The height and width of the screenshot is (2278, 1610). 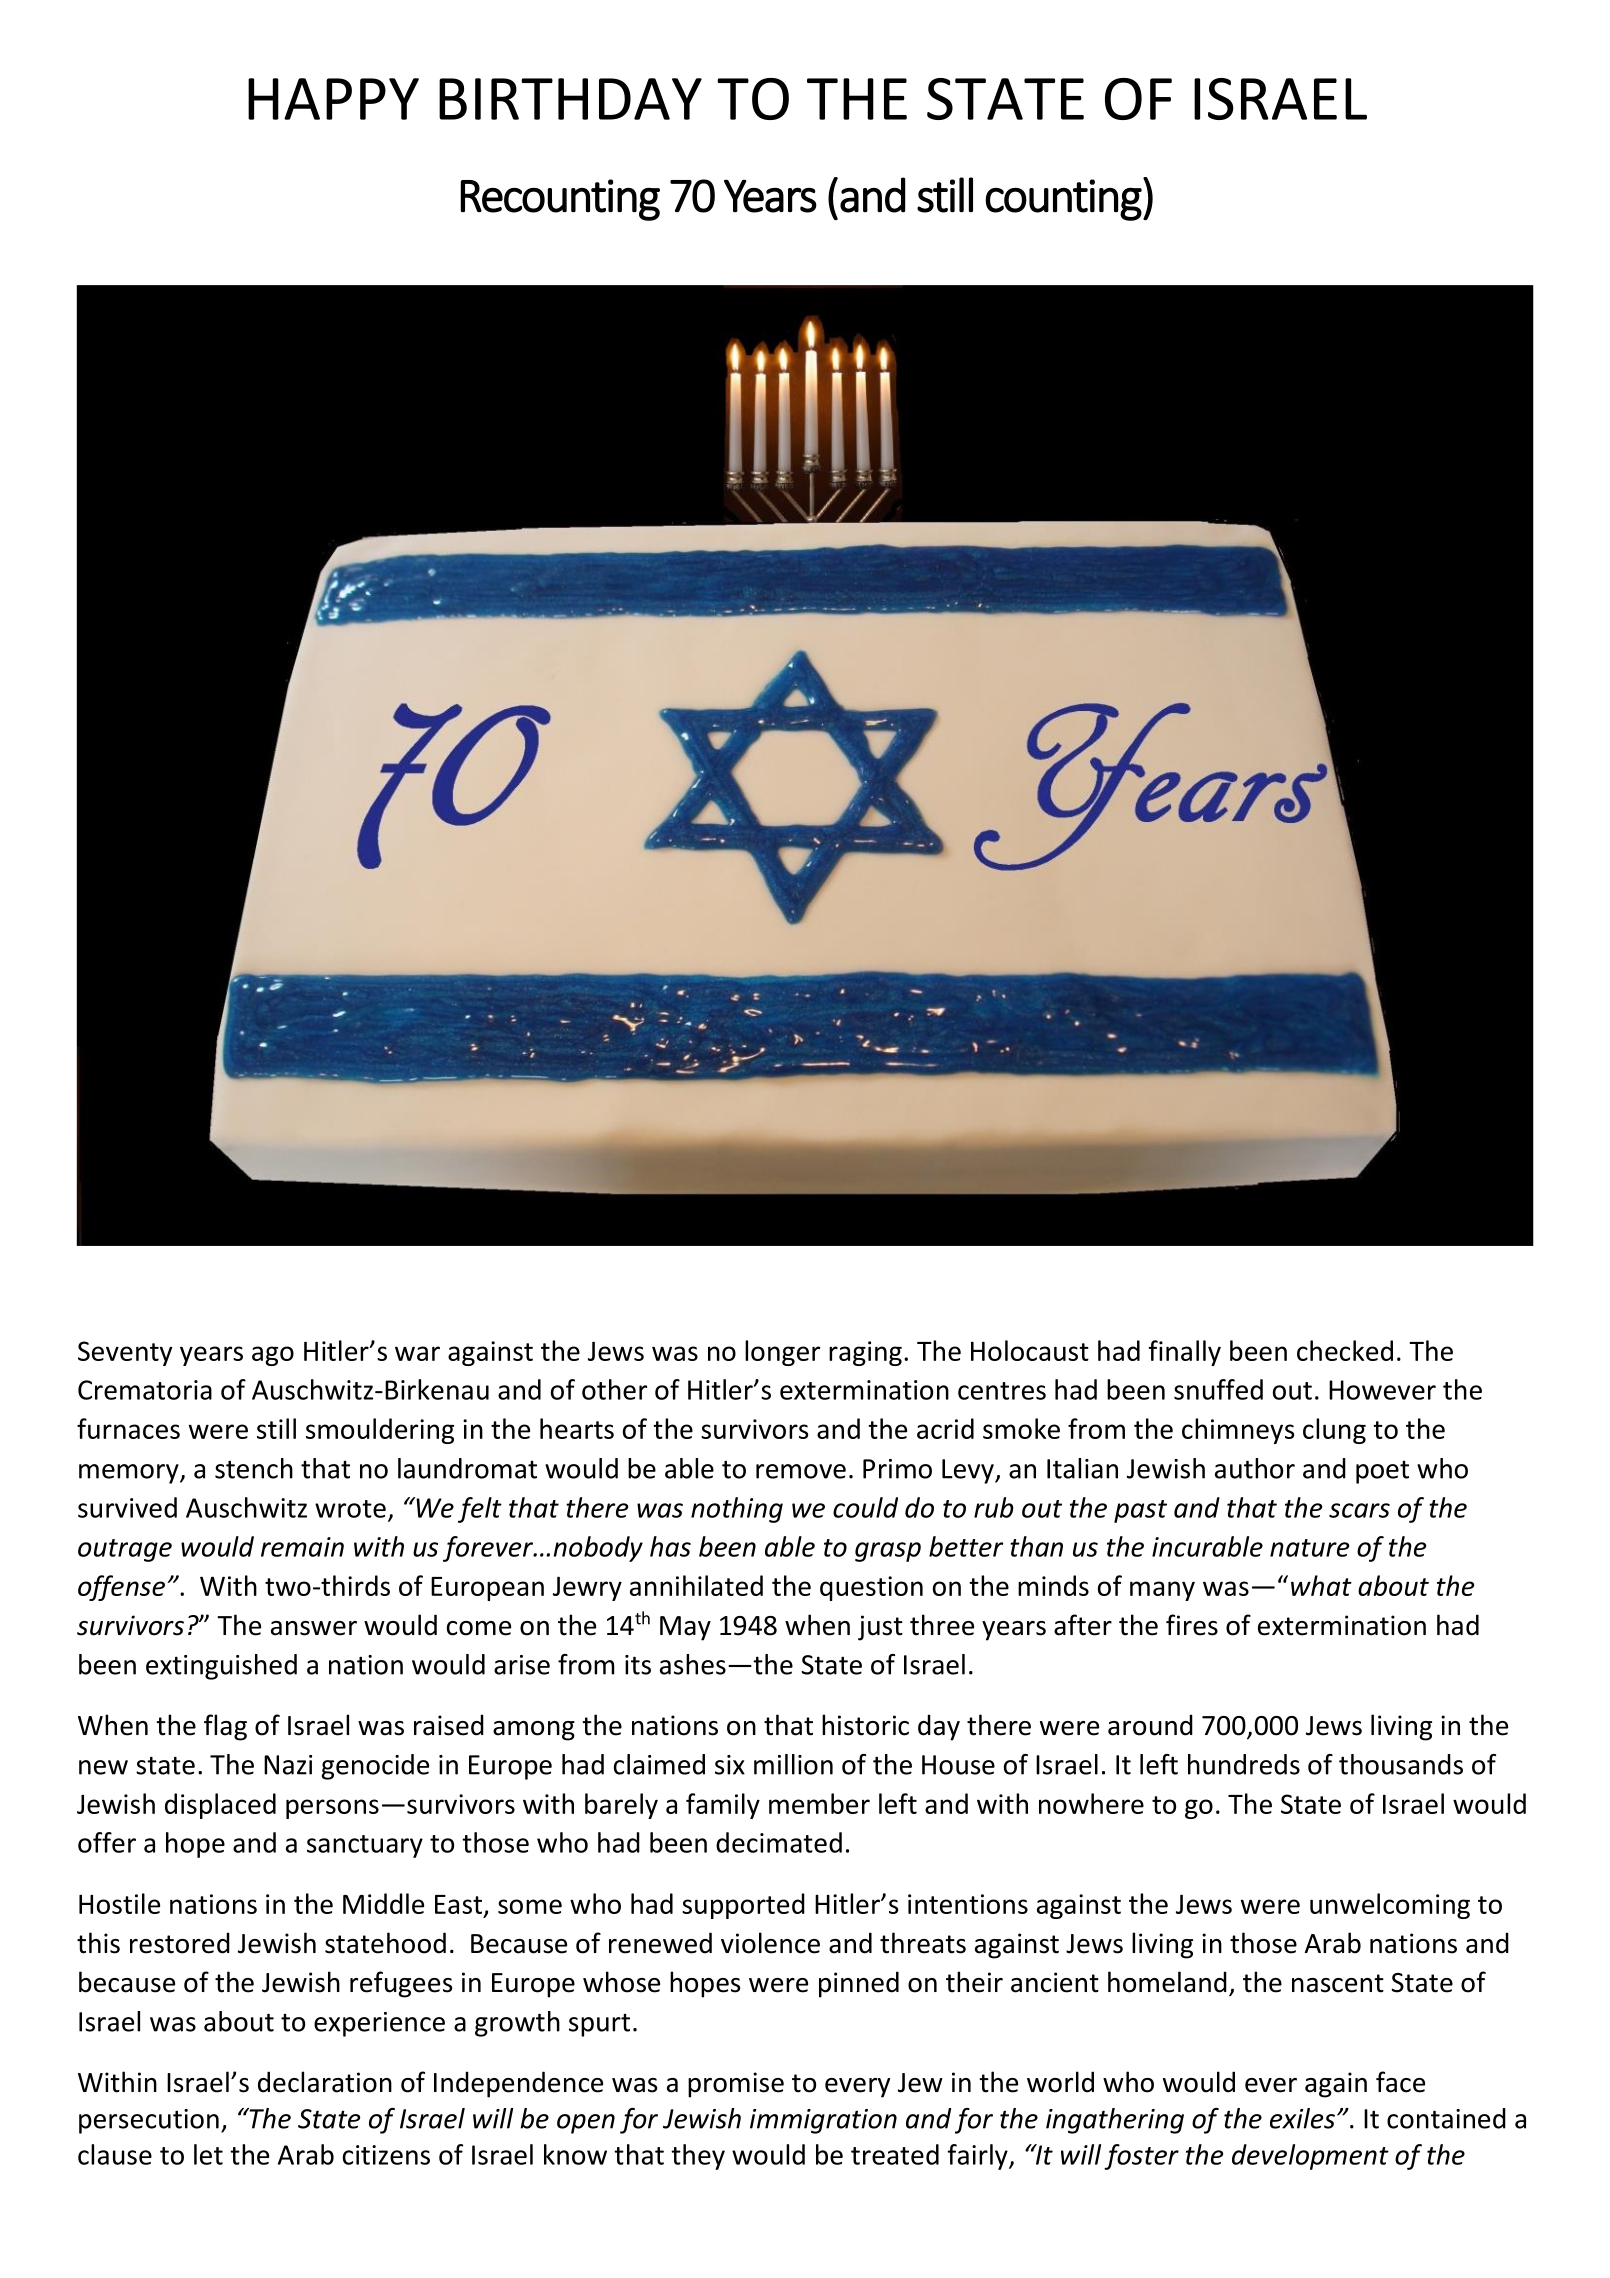 What do you see at coordinates (1345, 1350) in the screenshot?
I see `checked` at bounding box center [1345, 1350].
